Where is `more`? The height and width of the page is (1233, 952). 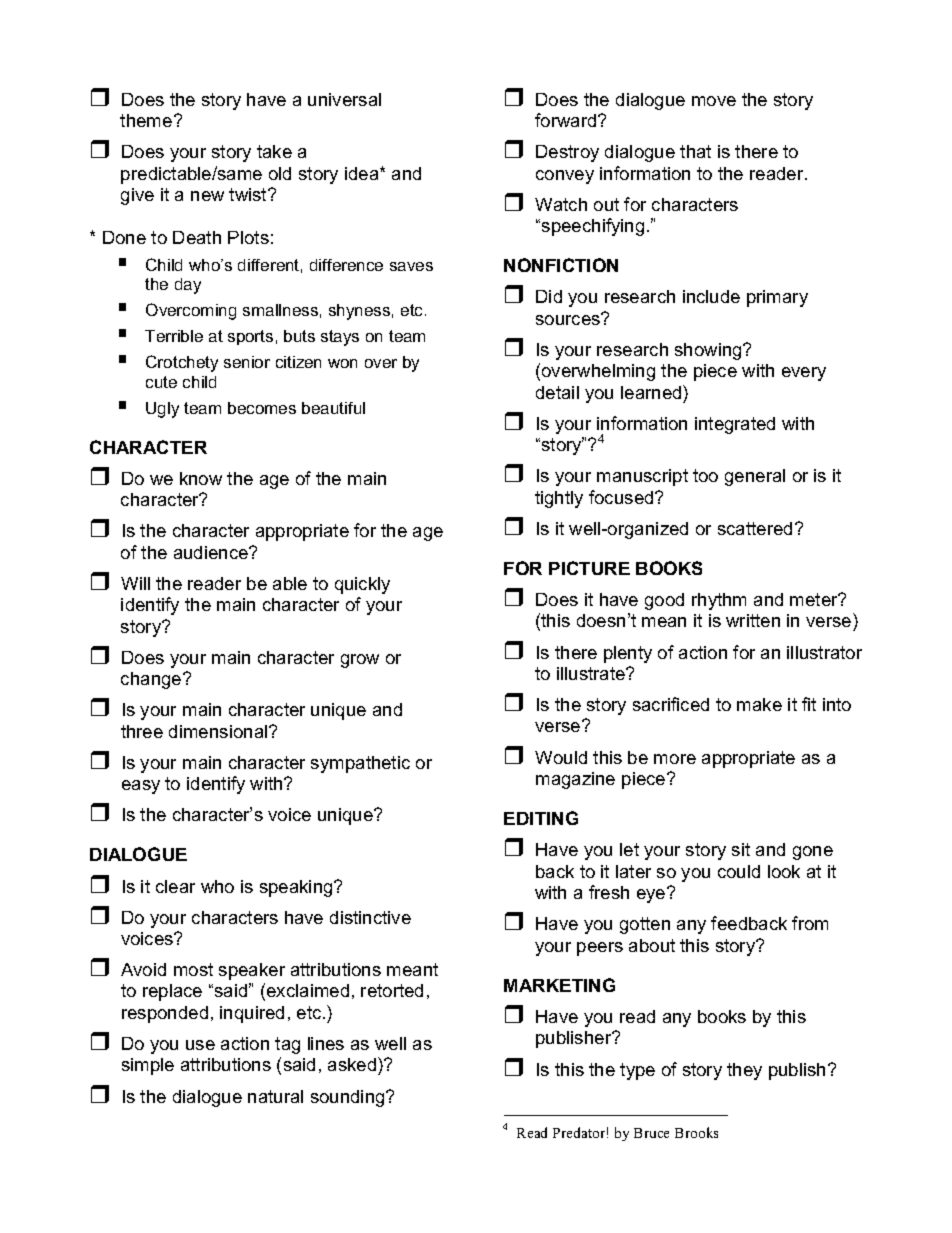 more is located at coordinates (675, 759).
